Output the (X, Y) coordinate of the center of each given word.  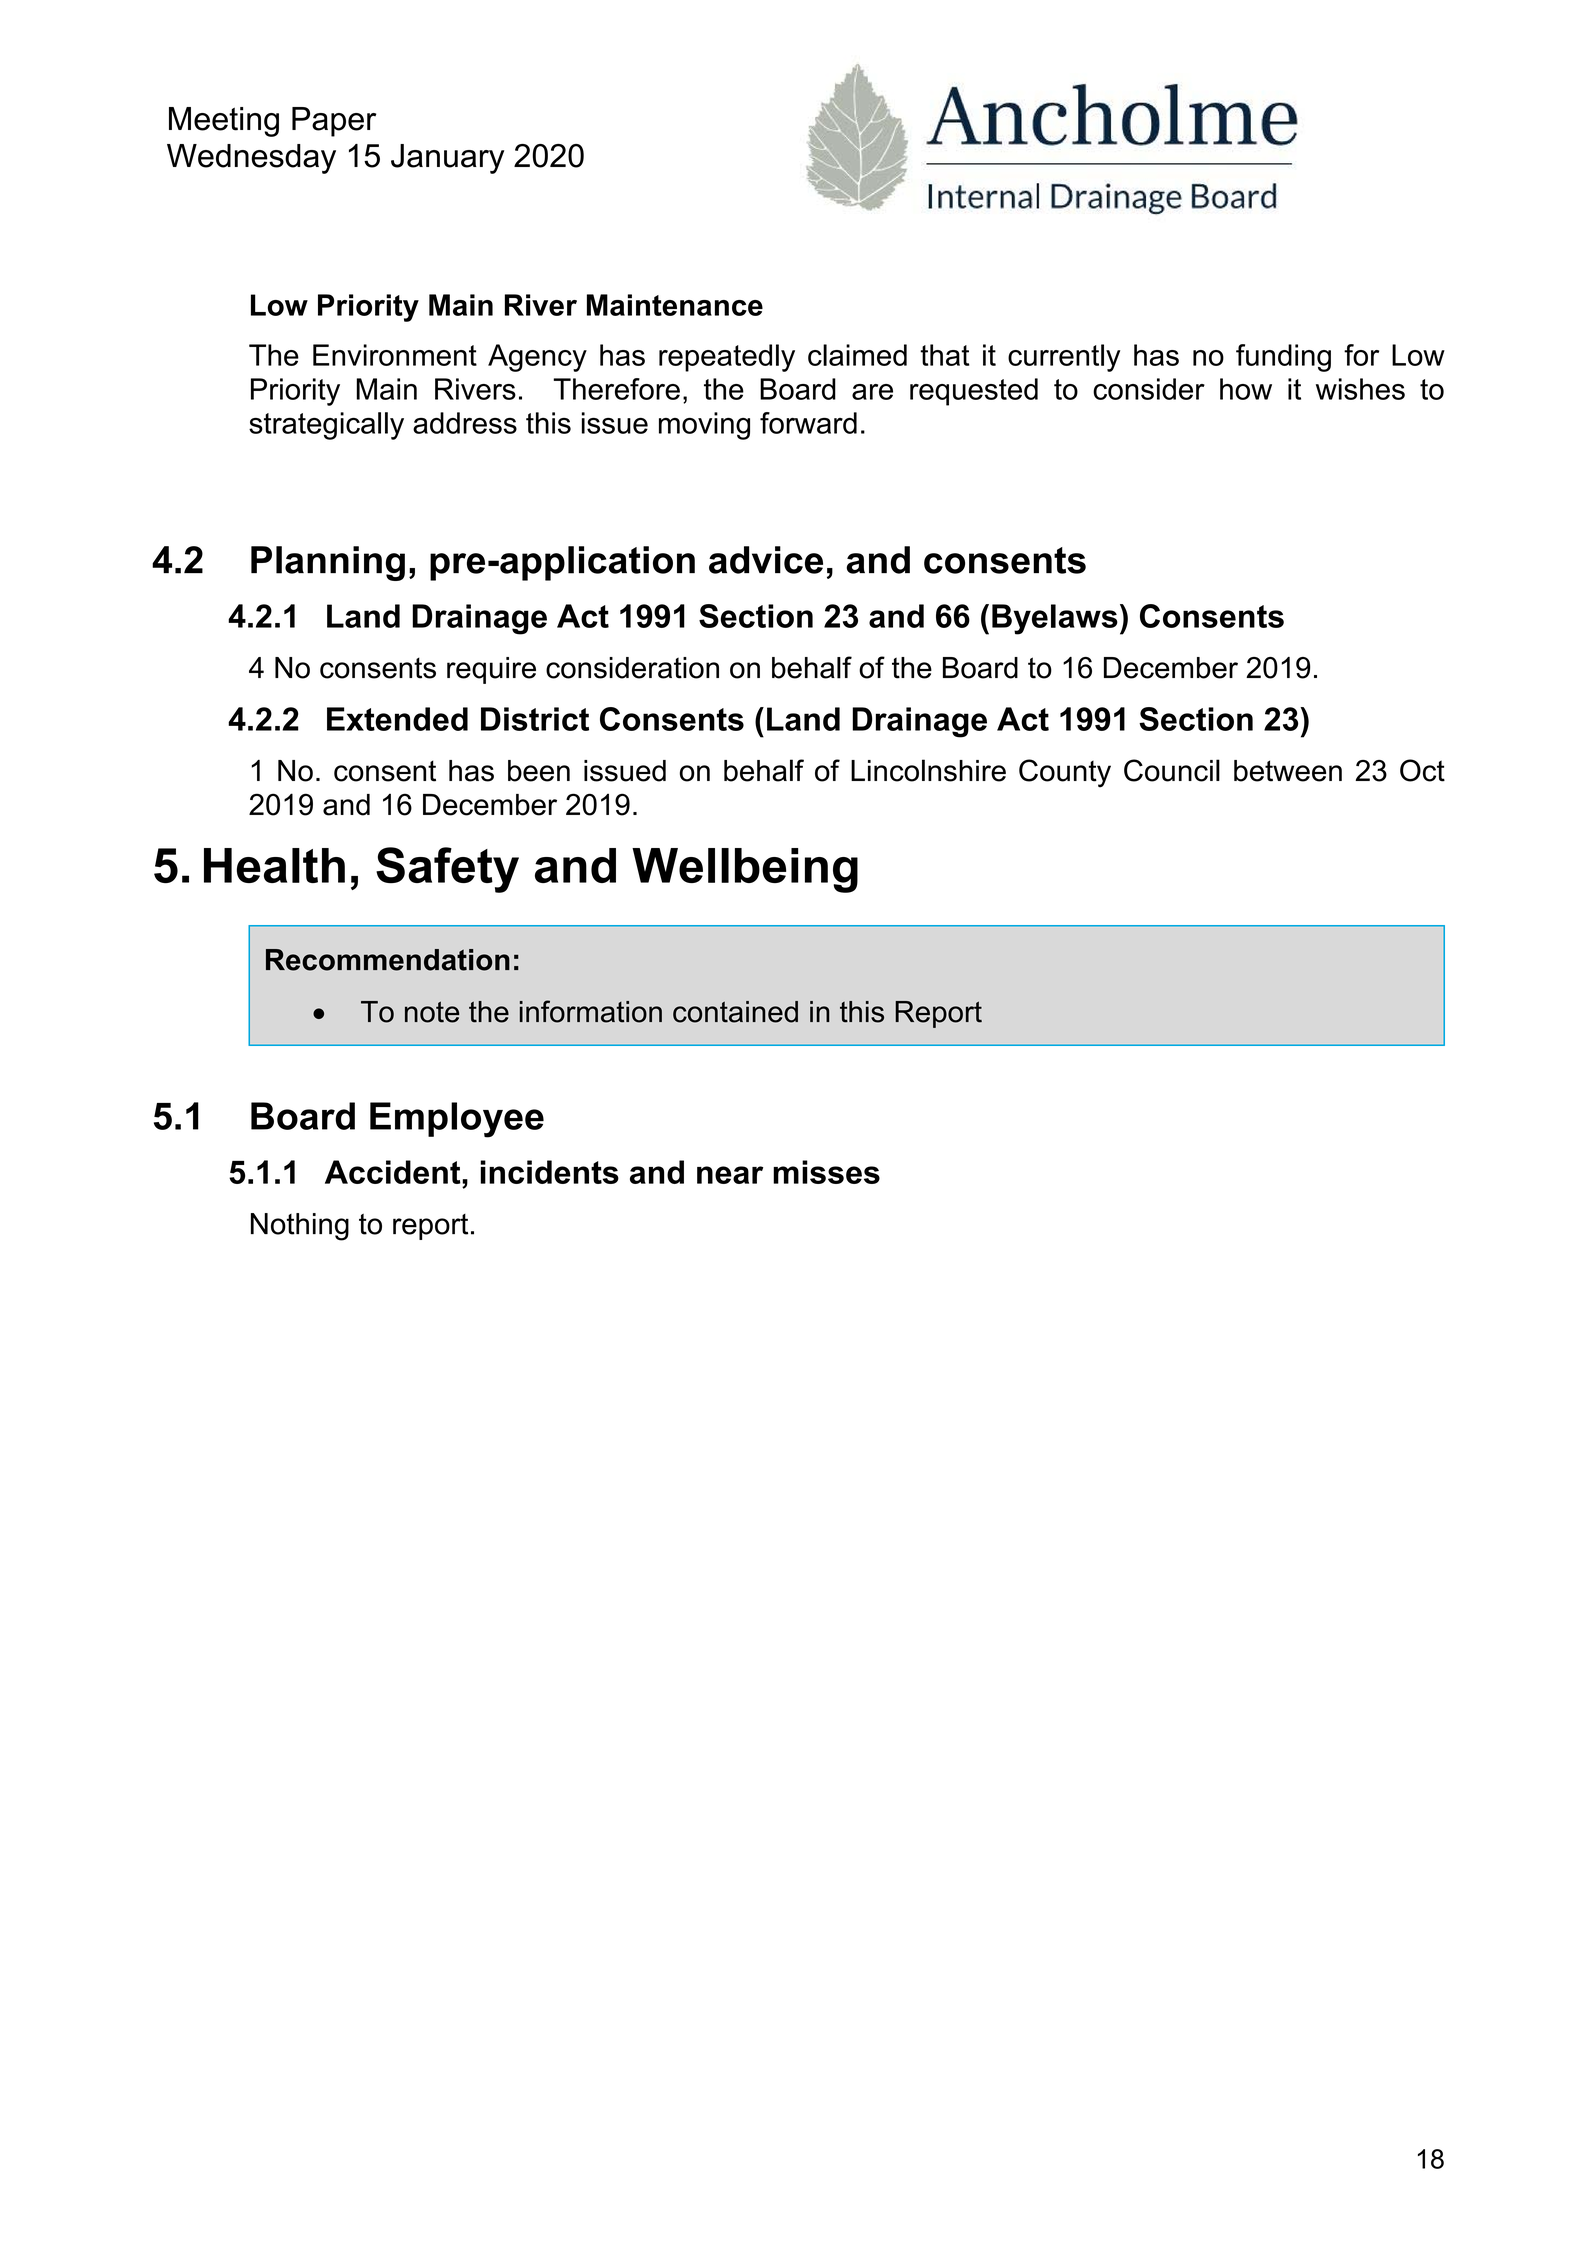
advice (766, 560)
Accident (394, 1172)
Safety (447, 870)
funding (1283, 358)
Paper (334, 122)
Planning (328, 563)
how (1246, 389)
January (447, 159)
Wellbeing (745, 870)
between (1288, 771)
